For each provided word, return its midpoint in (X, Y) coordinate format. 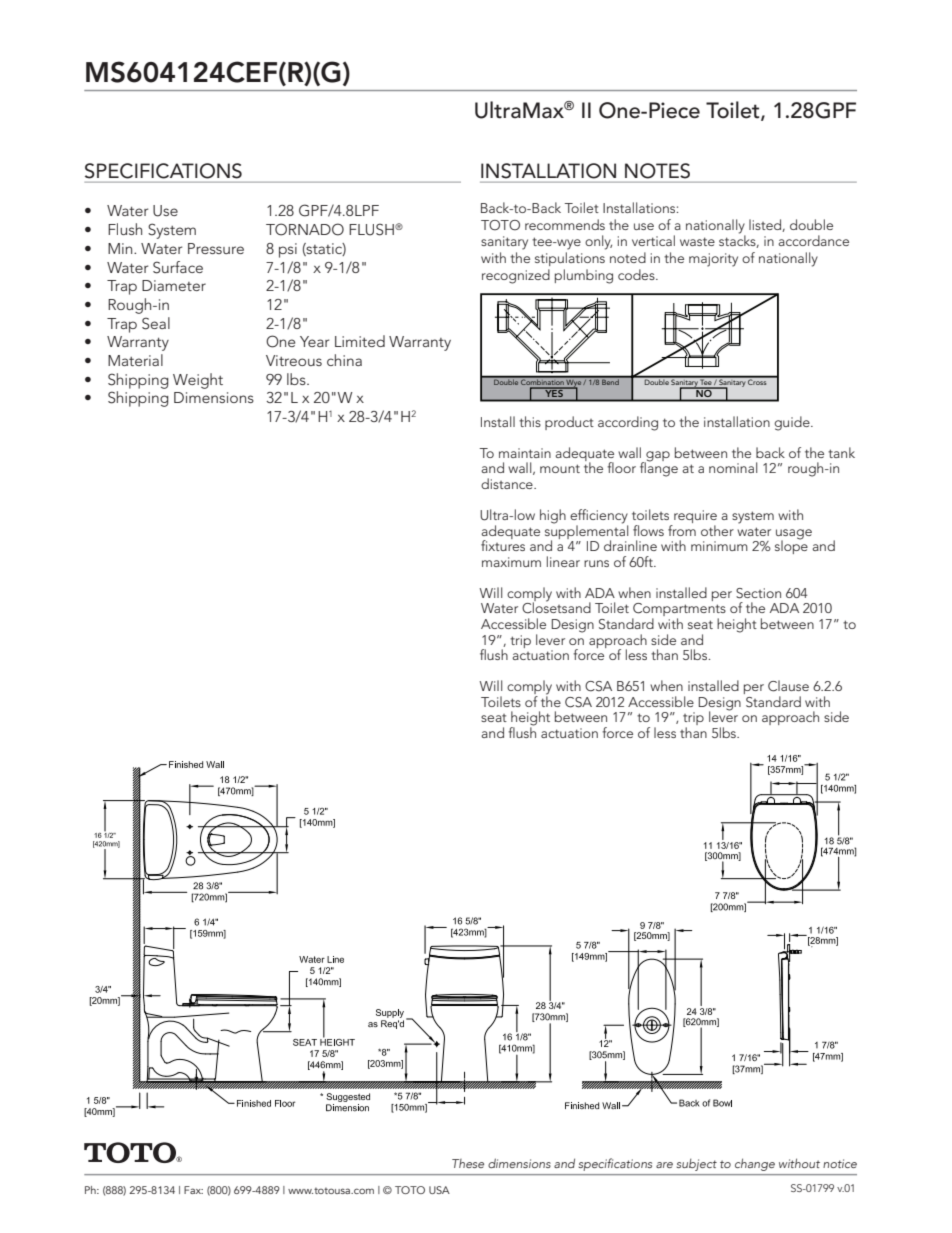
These (468, 1163)
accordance (813, 240)
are (664, 1165)
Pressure (216, 248)
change (755, 1165)
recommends (565, 224)
